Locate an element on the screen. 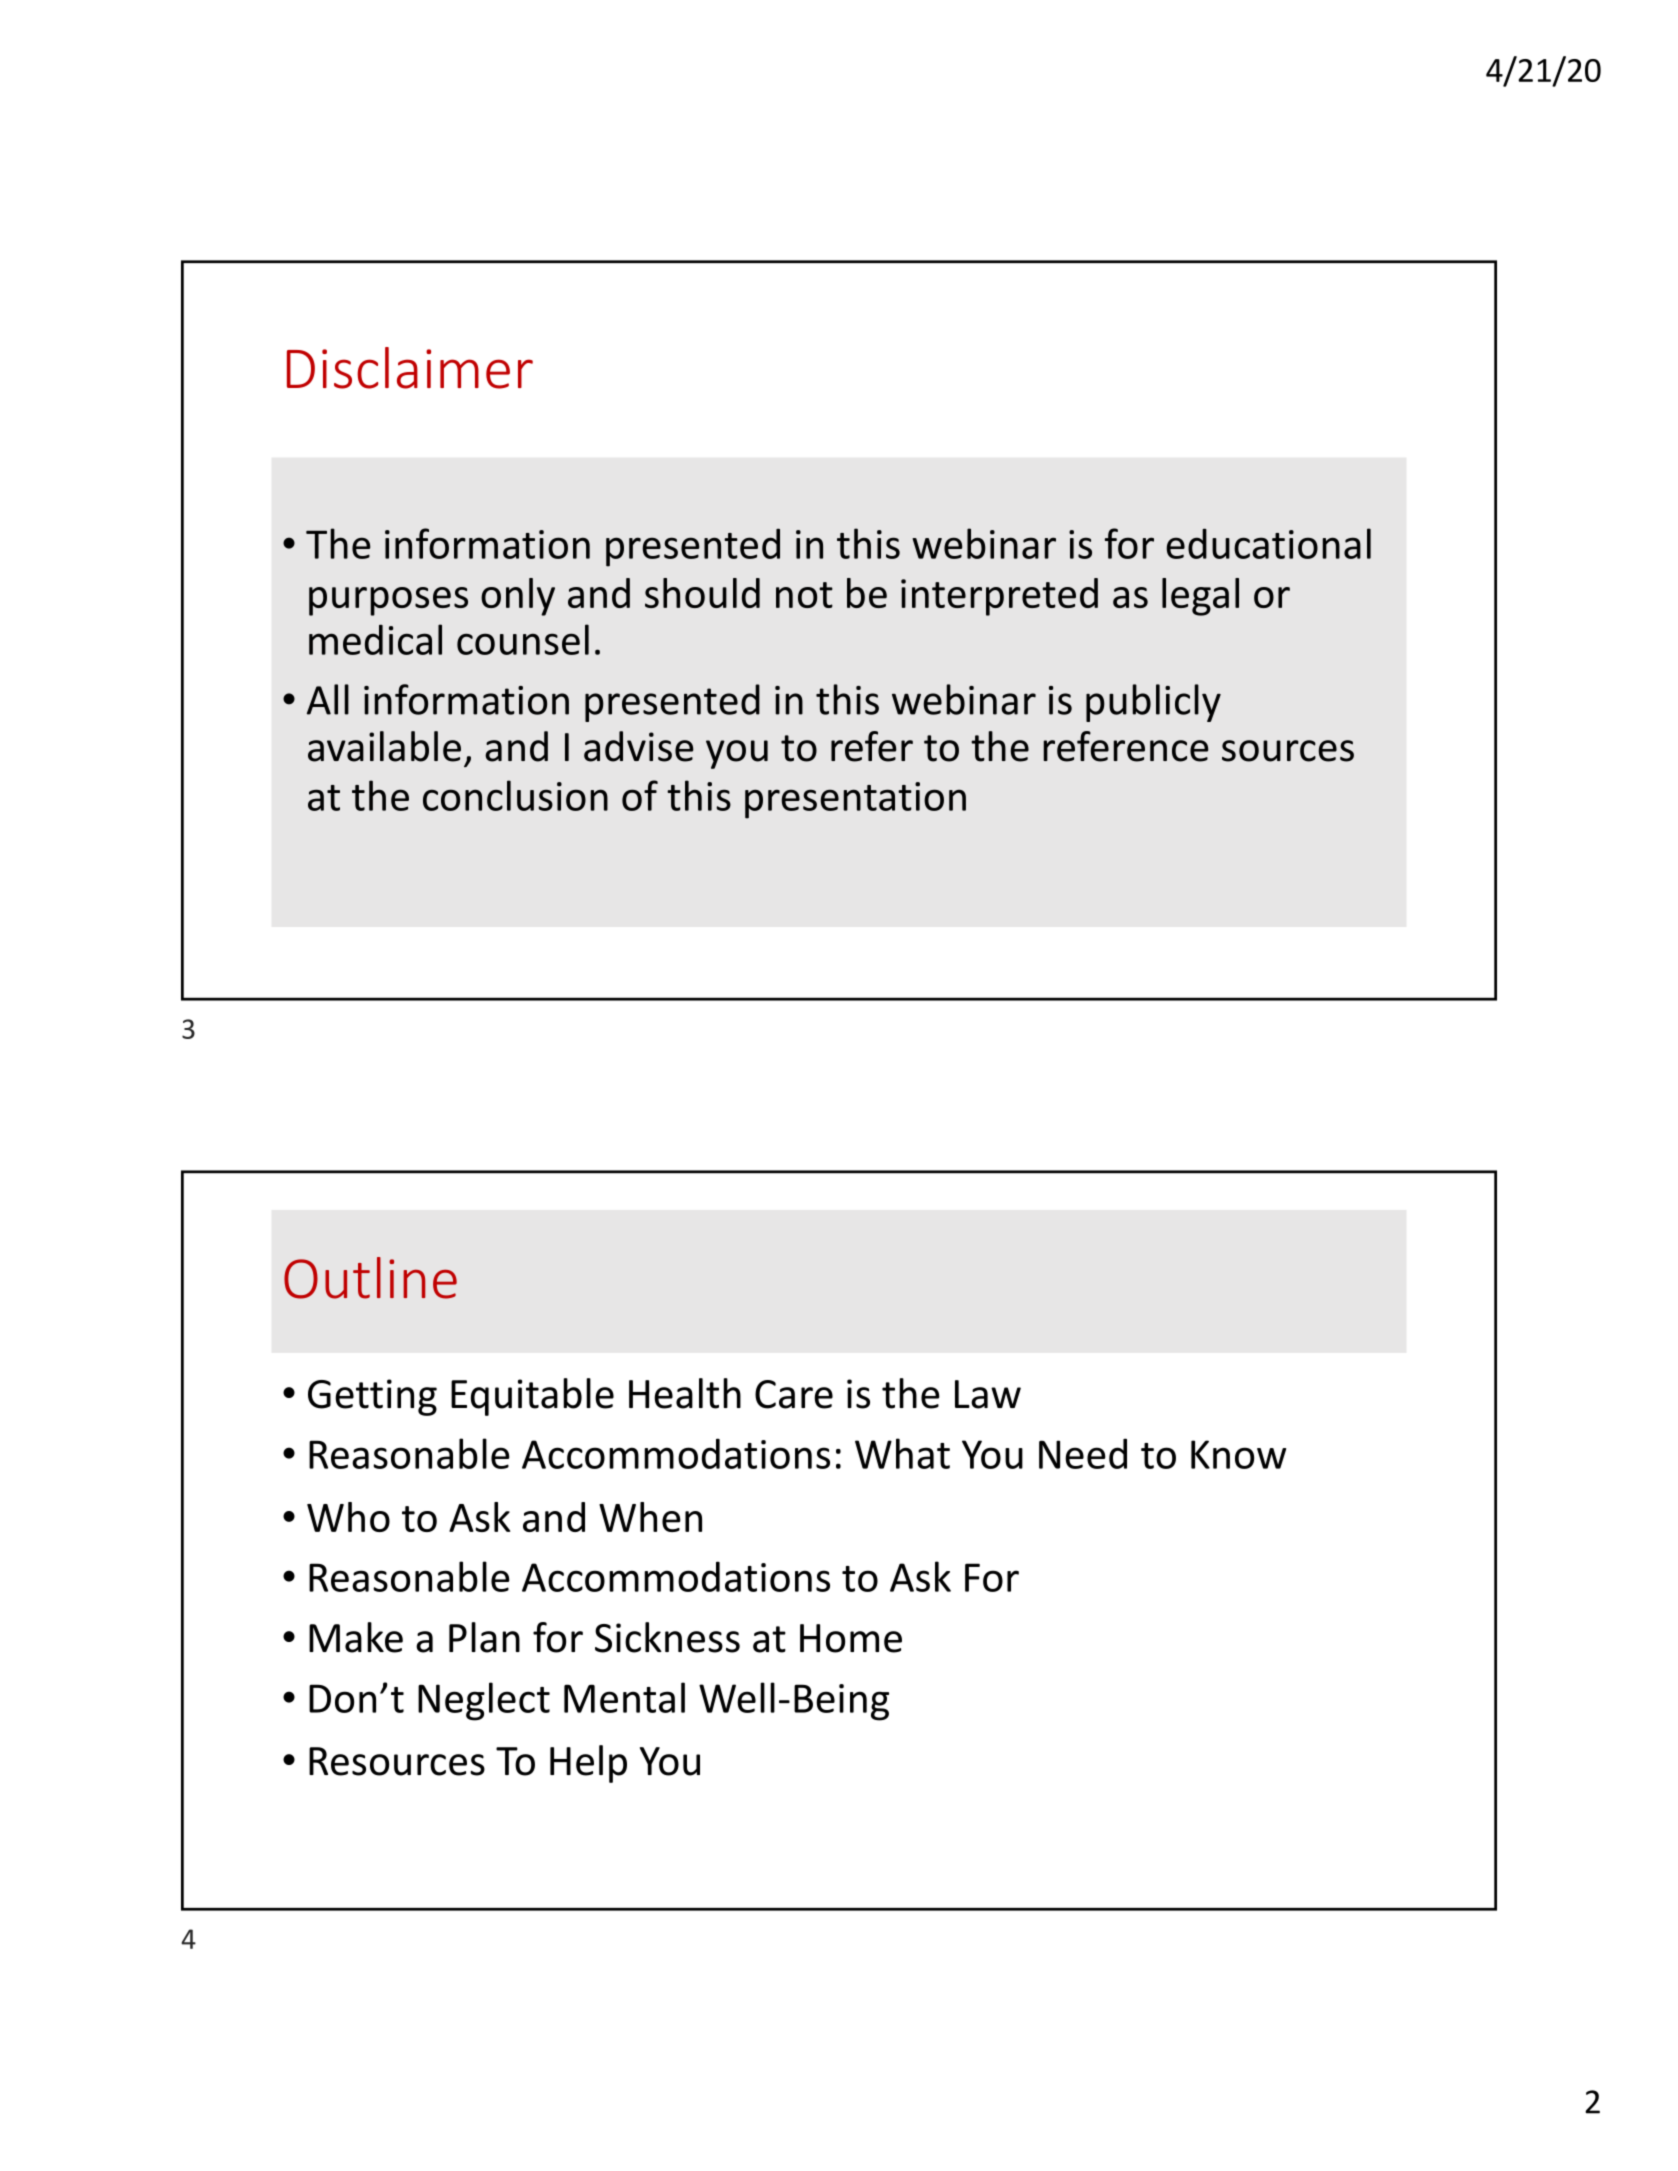 The image size is (1678, 2171). Disclaimer is located at coordinates (410, 368).
